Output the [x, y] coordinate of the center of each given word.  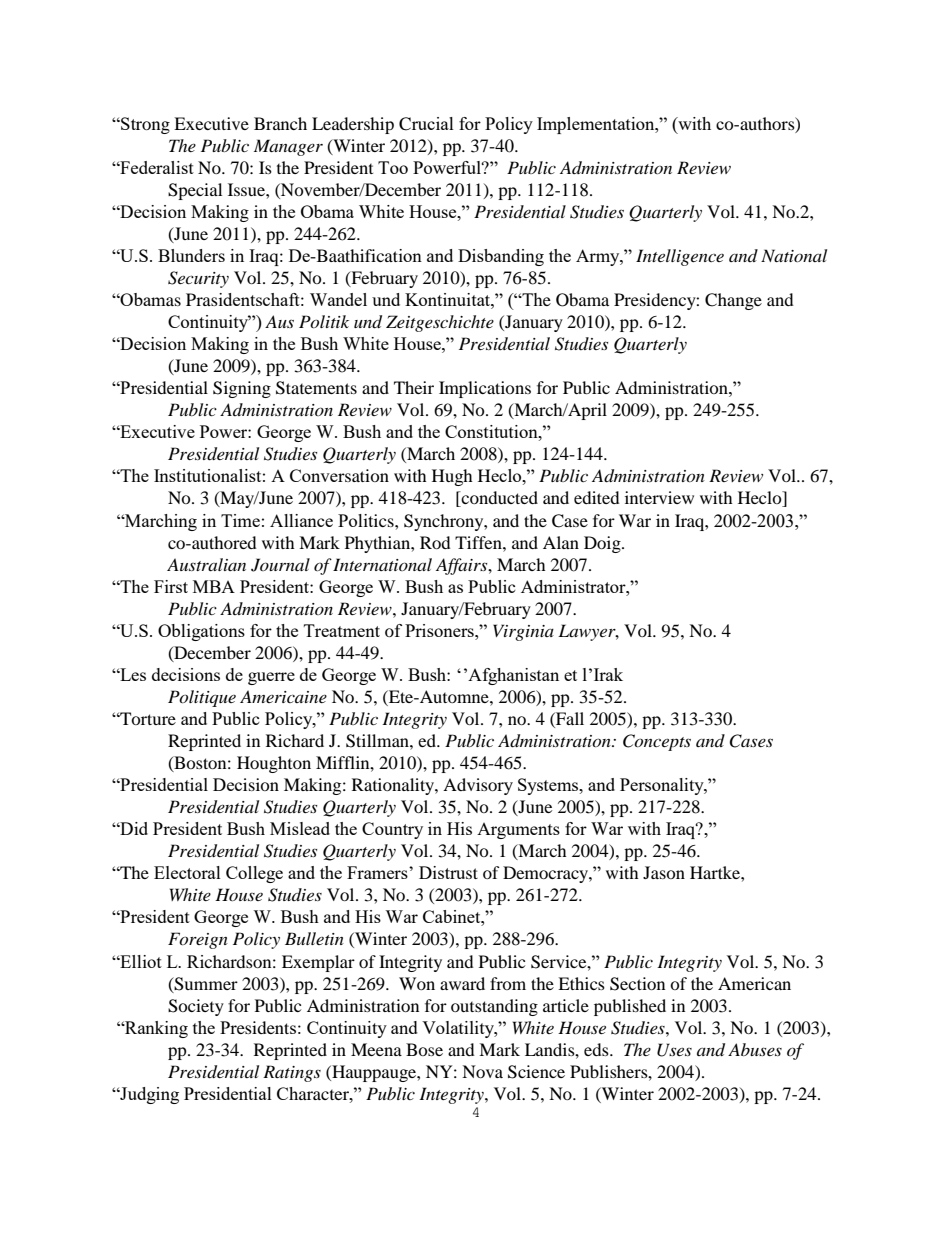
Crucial [426, 124]
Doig [603, 544]
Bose [424, 1049]
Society [196, 1007]
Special [195, 191]
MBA [214, 586]
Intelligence [680, 257]
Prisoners [440, 630]
